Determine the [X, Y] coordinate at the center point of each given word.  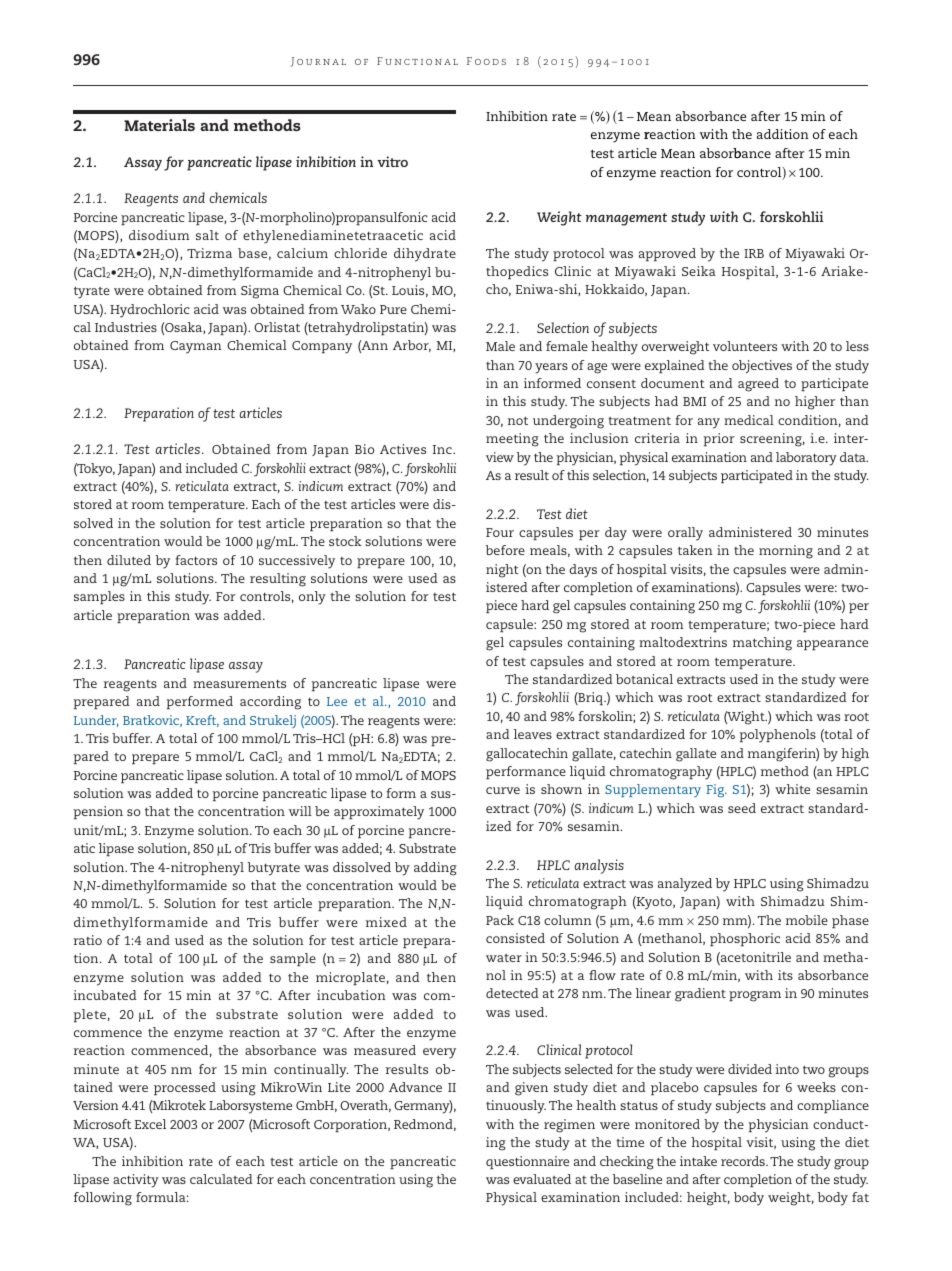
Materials [159, 125]
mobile [807, 920]
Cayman [196, 347]
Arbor [412, 346]
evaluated [542, 1179]
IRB [754, 253]
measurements [239, 684]
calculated [221, 1179]
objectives [762, 366]
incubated [105, 995]
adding [435, 869]
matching [762, 644]
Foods [486, 61]
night [502, 571]
